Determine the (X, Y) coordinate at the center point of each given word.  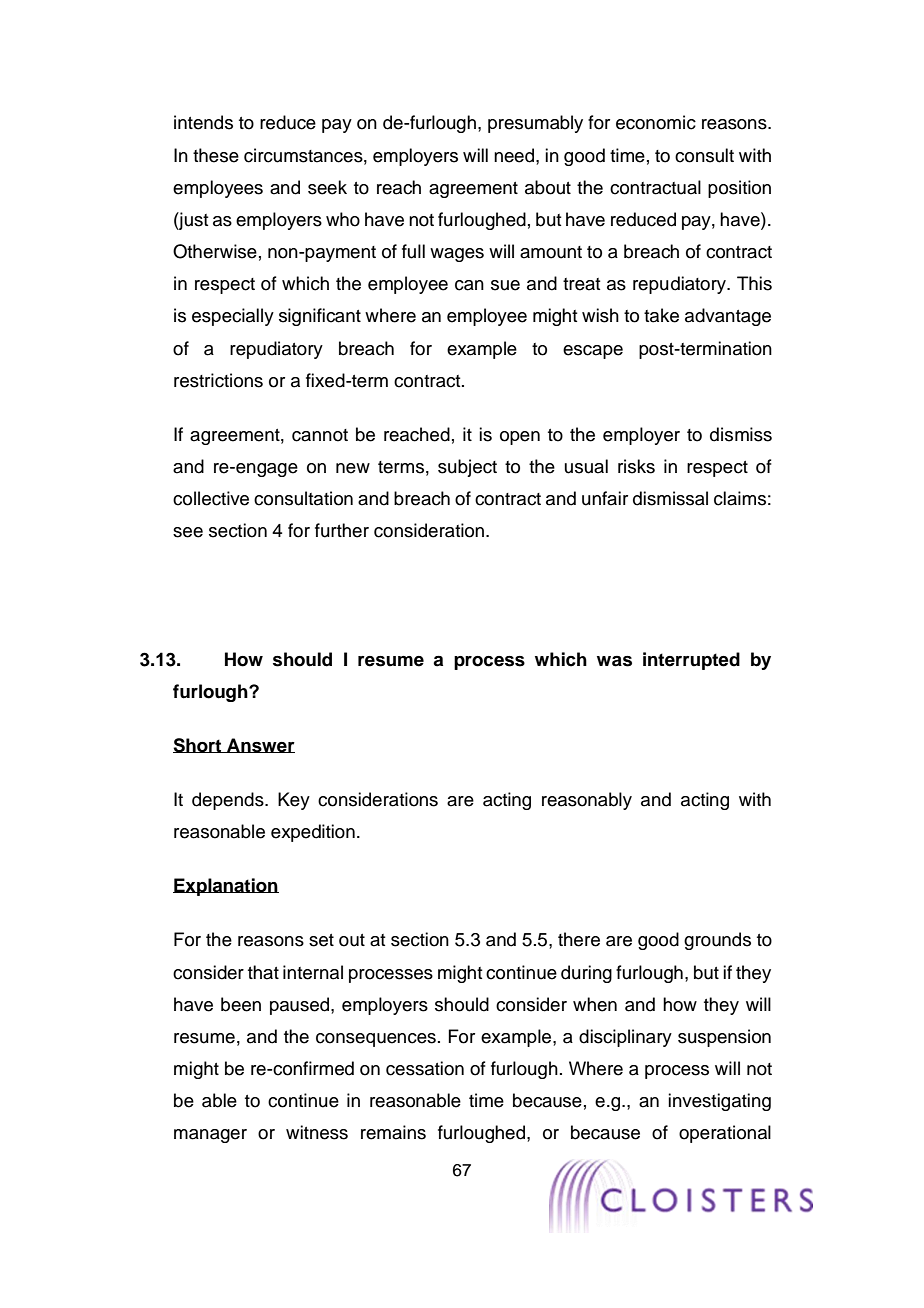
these (216, 155)
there (579, 939)
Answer (260, 745)
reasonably (587, 801)
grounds (717, 941)
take (661, 315)
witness (317, 1132)
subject (467, 468)
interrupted (691, 661)
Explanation (226, 887)
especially (233, 317)
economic (656, 122)
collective (211, 498)
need (515, 155)
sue (505, 285)
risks (636, 466)
